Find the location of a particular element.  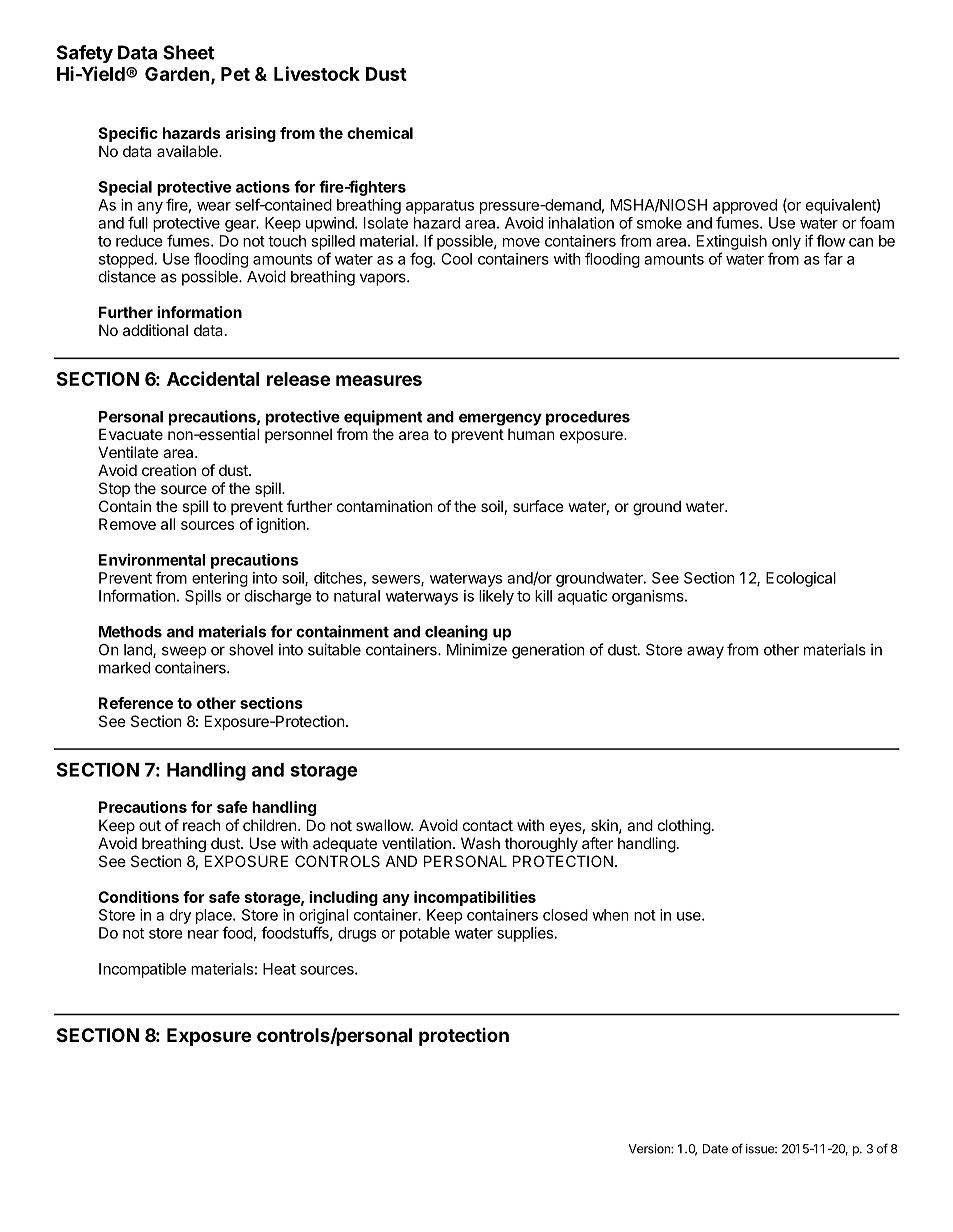

clothing is located at coordinates (684, 827).
